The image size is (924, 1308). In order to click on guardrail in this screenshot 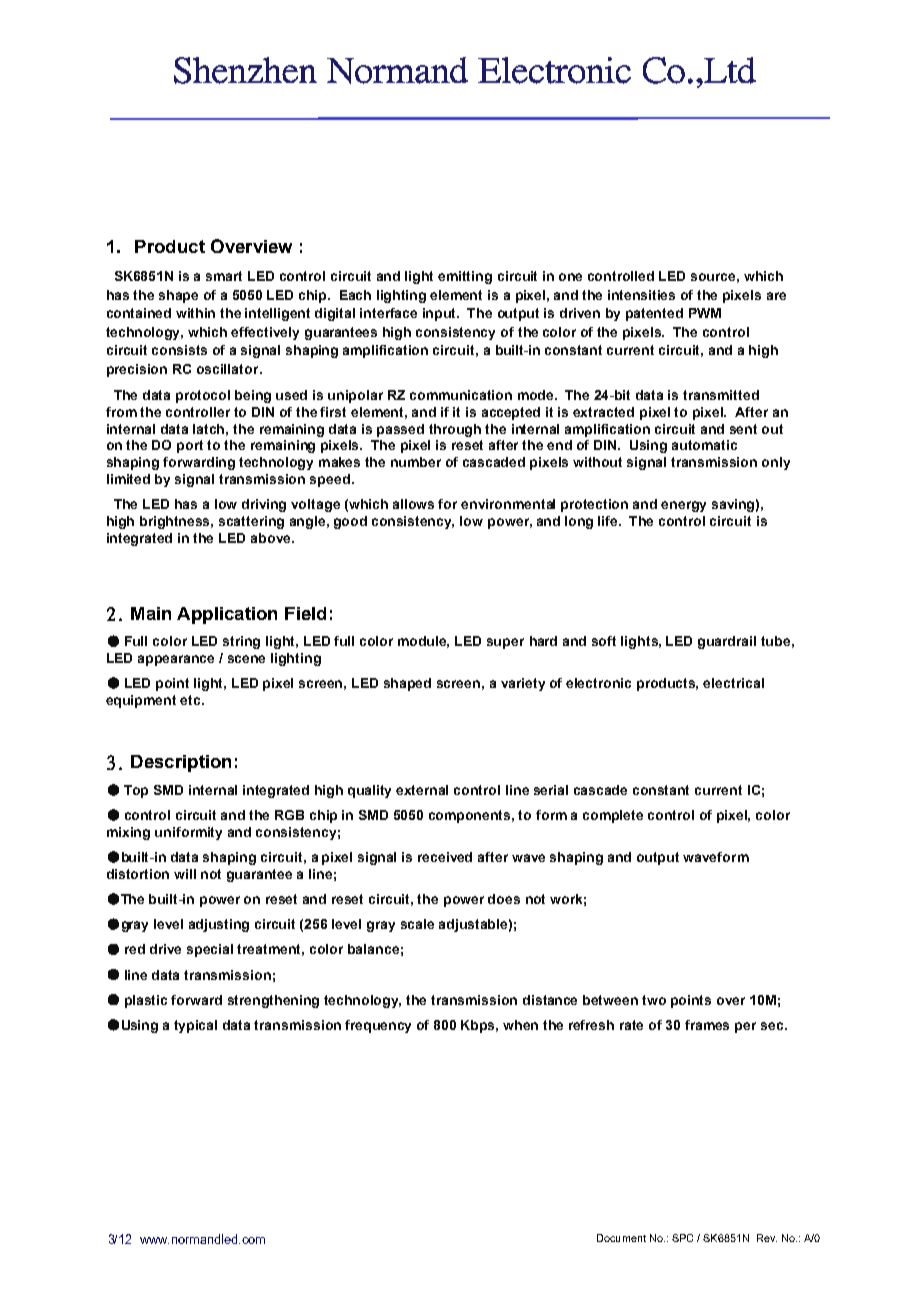, I will do `click(727, 642)`.
